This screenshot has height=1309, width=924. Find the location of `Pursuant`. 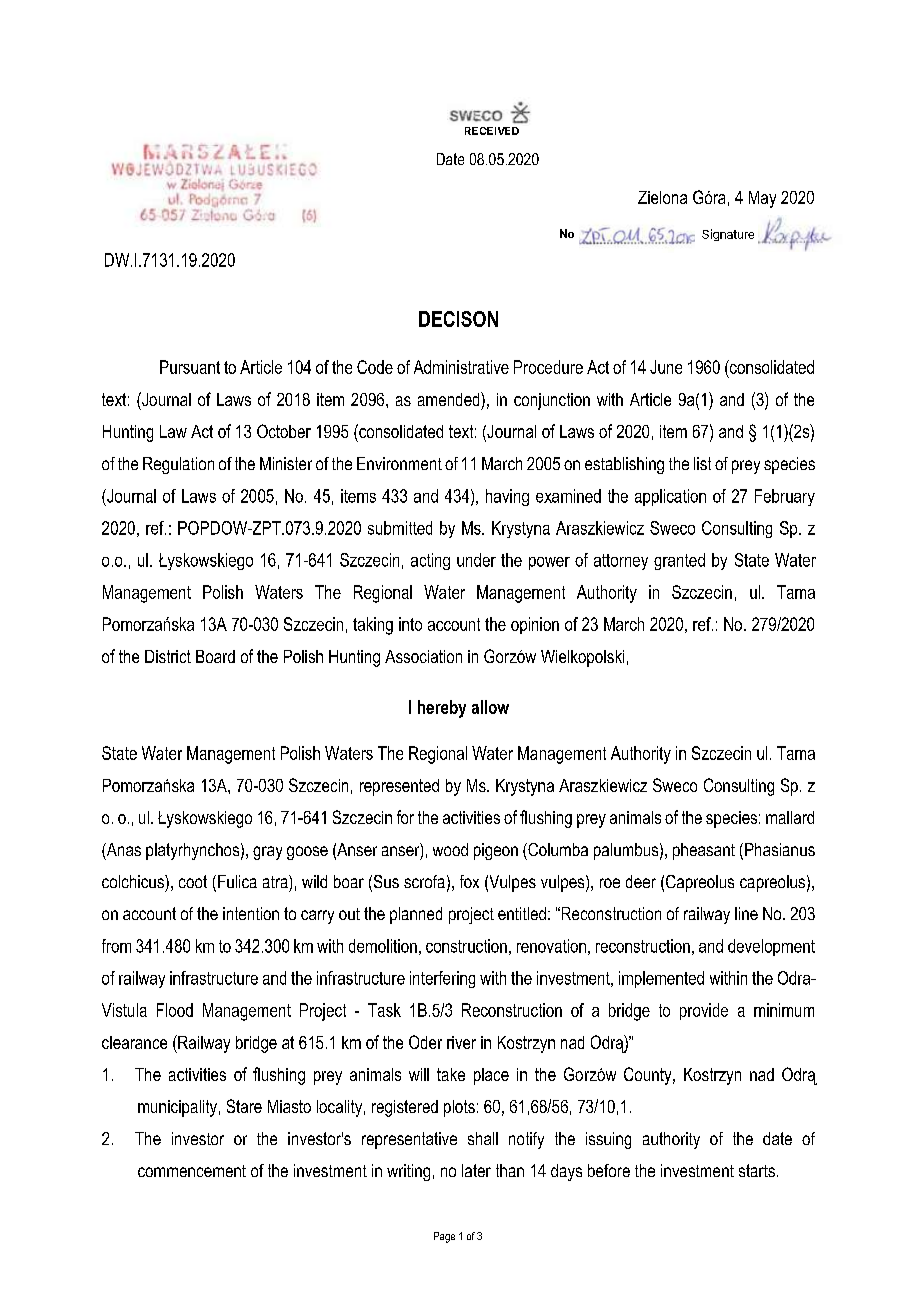

Pursuant is located at coordinates (190, 367).
